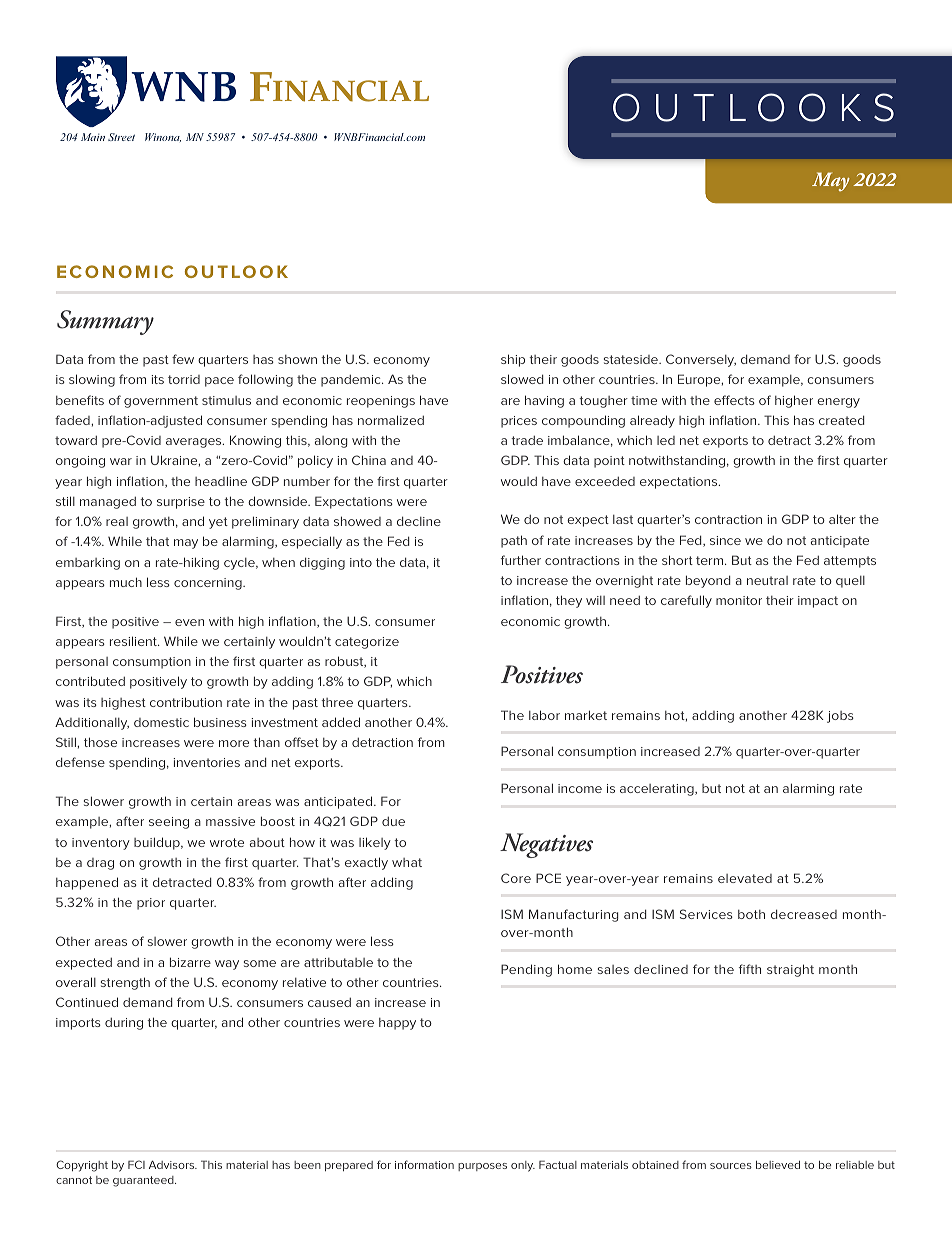  Describe the element at coordinates (767, 580) in the image. I see `neutral` at that location.
